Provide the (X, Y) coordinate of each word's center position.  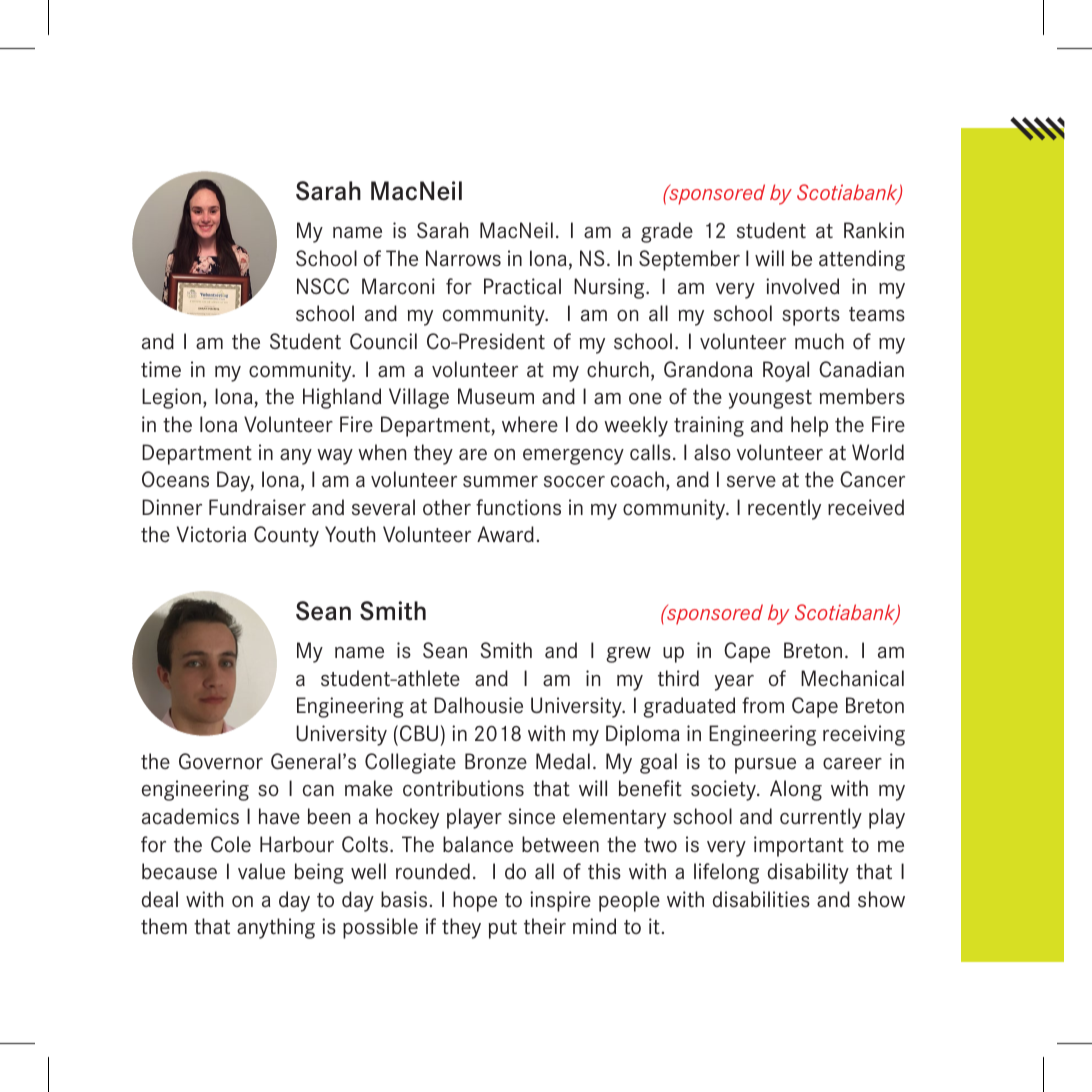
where (530, 424)
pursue (765, 766)
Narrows (463, 258)
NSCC (323, 286)
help (809, 426)
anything (276, 928)
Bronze (496, 761)
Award (505, 534)
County (286, 536)
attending (862, 260)
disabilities (761, 899)
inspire (560, 901)
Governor (221, 761)
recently (784, 509)
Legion (171, 398)
